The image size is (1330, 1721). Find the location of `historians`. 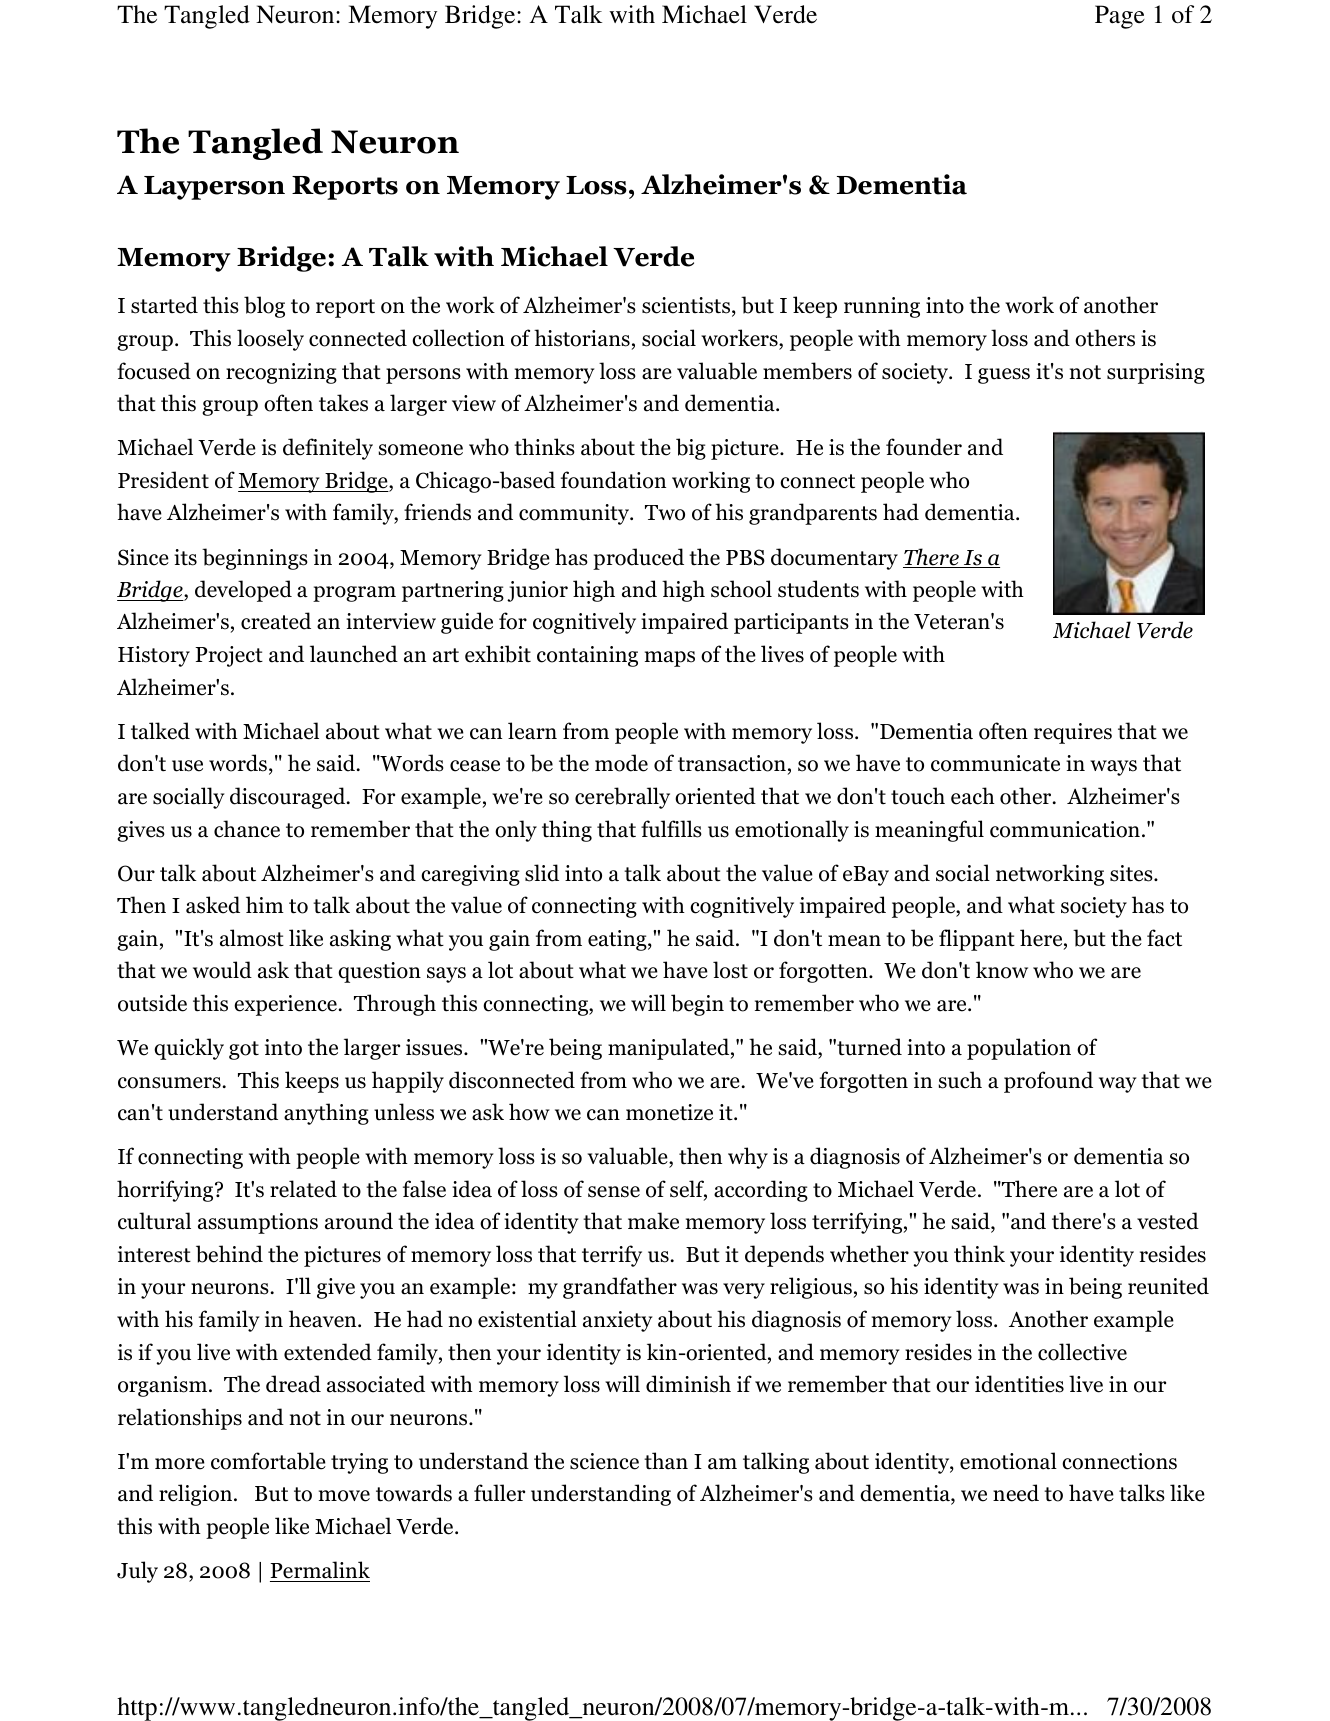

historians is located at coordinates (582, 338).
